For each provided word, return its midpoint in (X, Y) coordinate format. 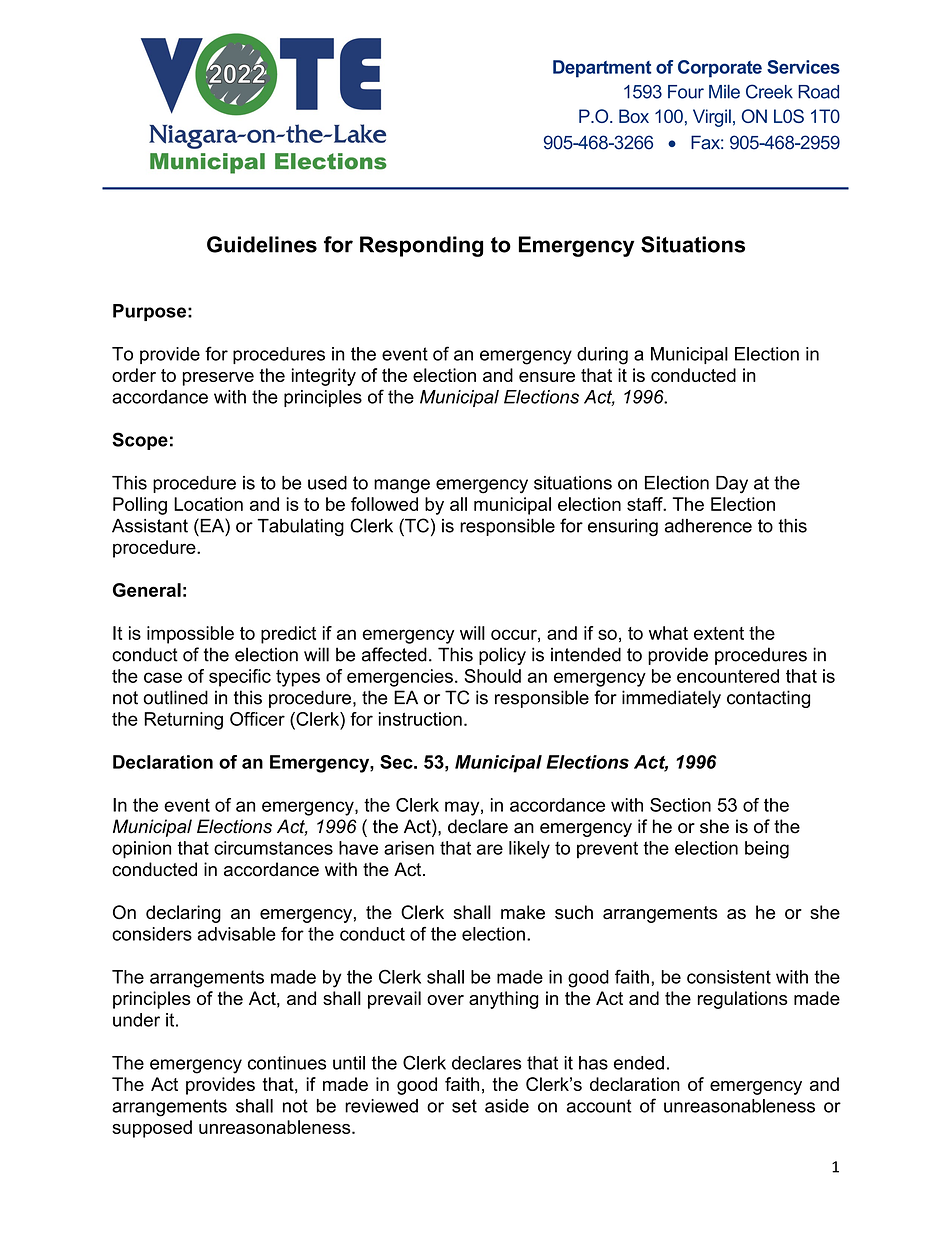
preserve (218, 379)
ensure (547, 377)
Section (680, 805)
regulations (742, 1000)
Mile (724, 91)
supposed (152, 1129)
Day (732, 485)
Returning (183, 721)
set (464, 1106)
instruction (420, 719)
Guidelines (262, 244)
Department (602, 69)
